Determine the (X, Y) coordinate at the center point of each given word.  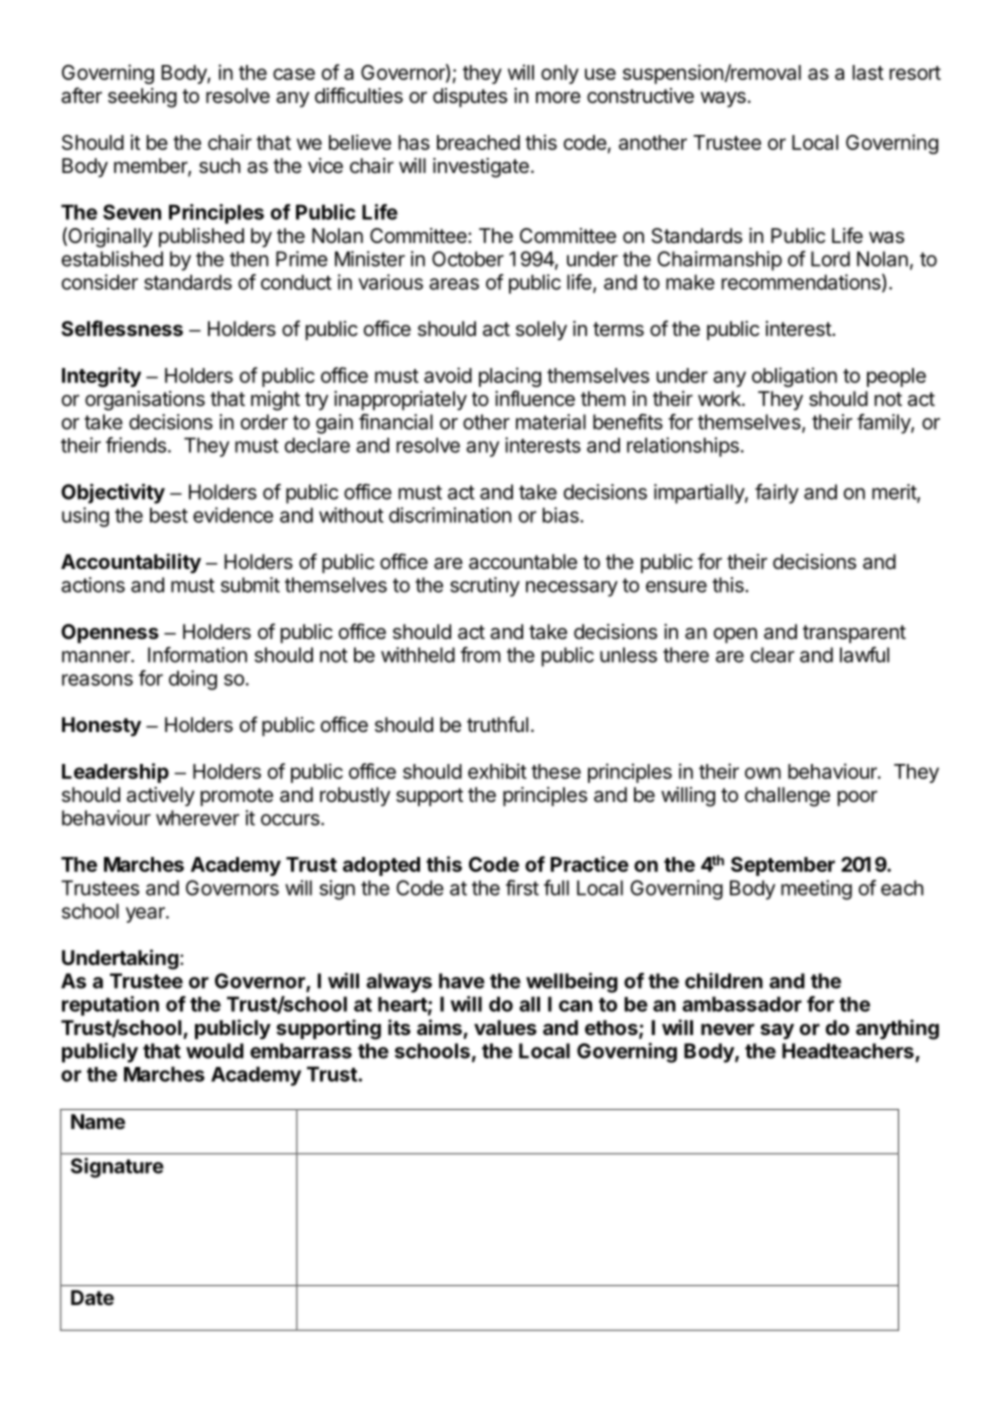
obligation (794, 377)
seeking (142, 98)
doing (193, 680)
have (462, 981)
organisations (145, 401)
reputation (110, 1006)
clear (772, 655)
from (480, 655)
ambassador (742, 1004)
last (868, 72)
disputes (470, 97)
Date (92, 1297)
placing (510, 377)
